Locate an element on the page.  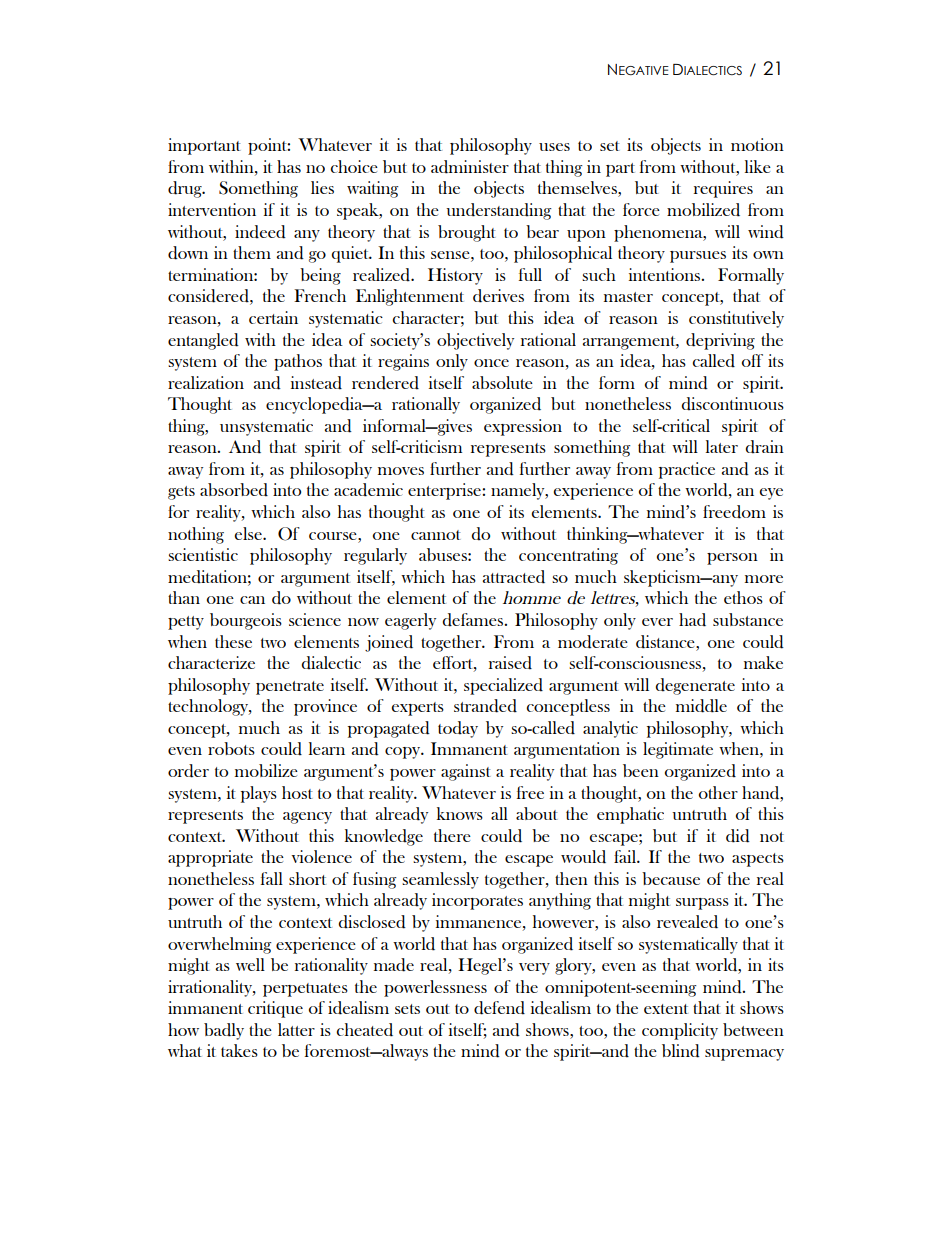
defend is located at coordinates (499, 1008).
